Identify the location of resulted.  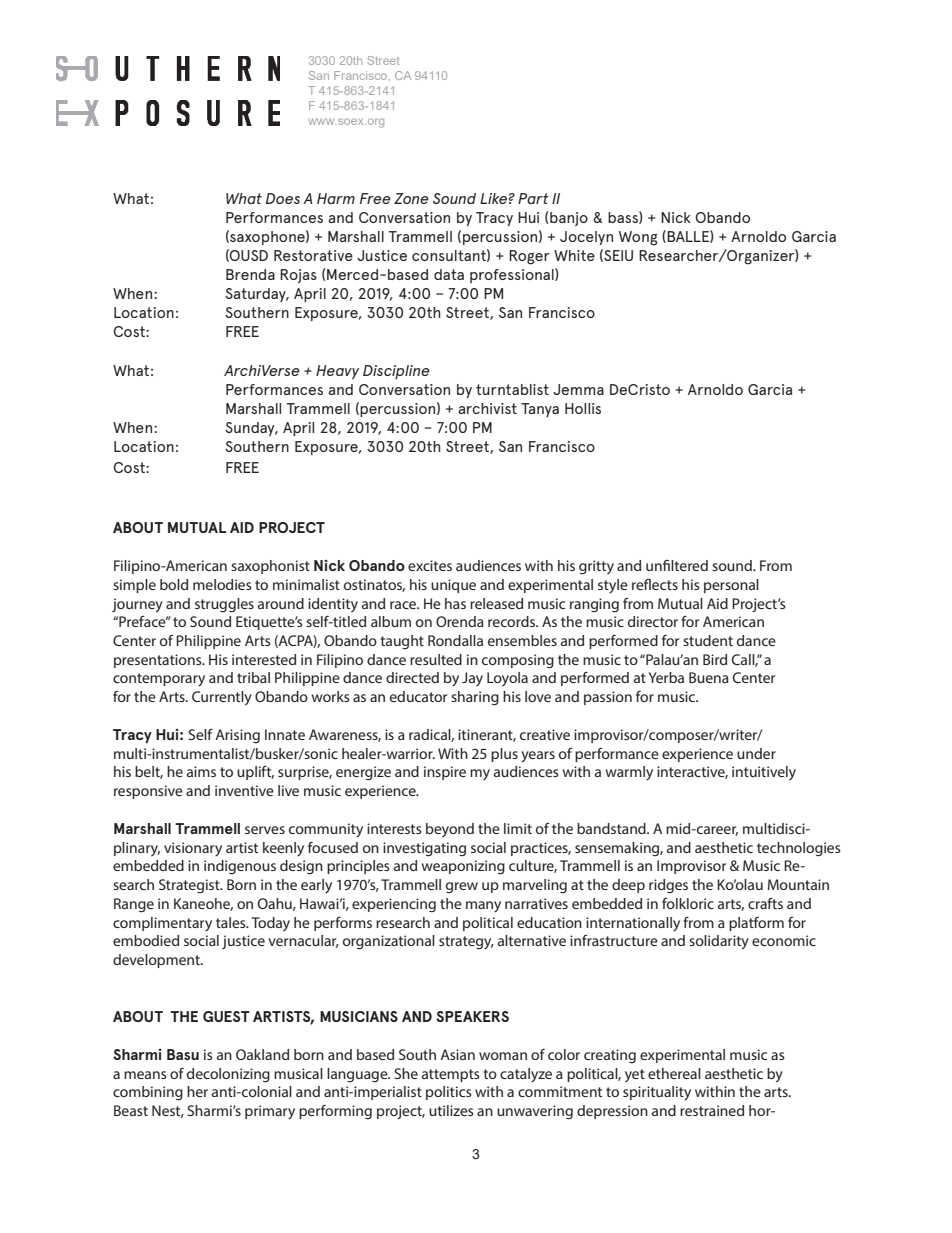
(436, 659).
